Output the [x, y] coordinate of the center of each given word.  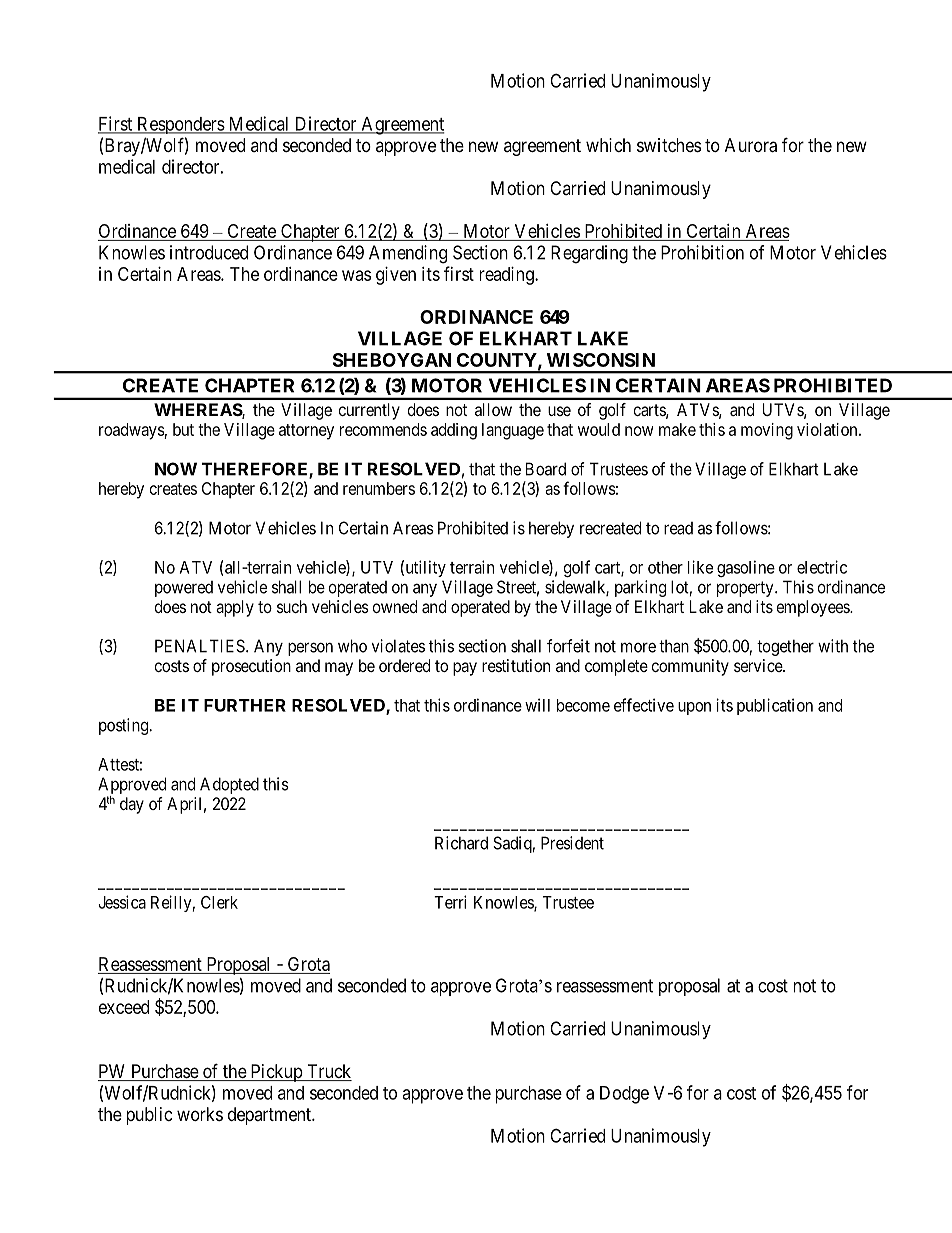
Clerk [219, 902]
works [200, 1114]
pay [465, 669]
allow [493, 409]
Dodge [624, 1095]
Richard [461, 843]
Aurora [751, 145]
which [608, 145]
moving [767, 431]
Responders [180, 125]
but [183, 429]
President [572, 843]
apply [235, 608]
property [746, 589]
